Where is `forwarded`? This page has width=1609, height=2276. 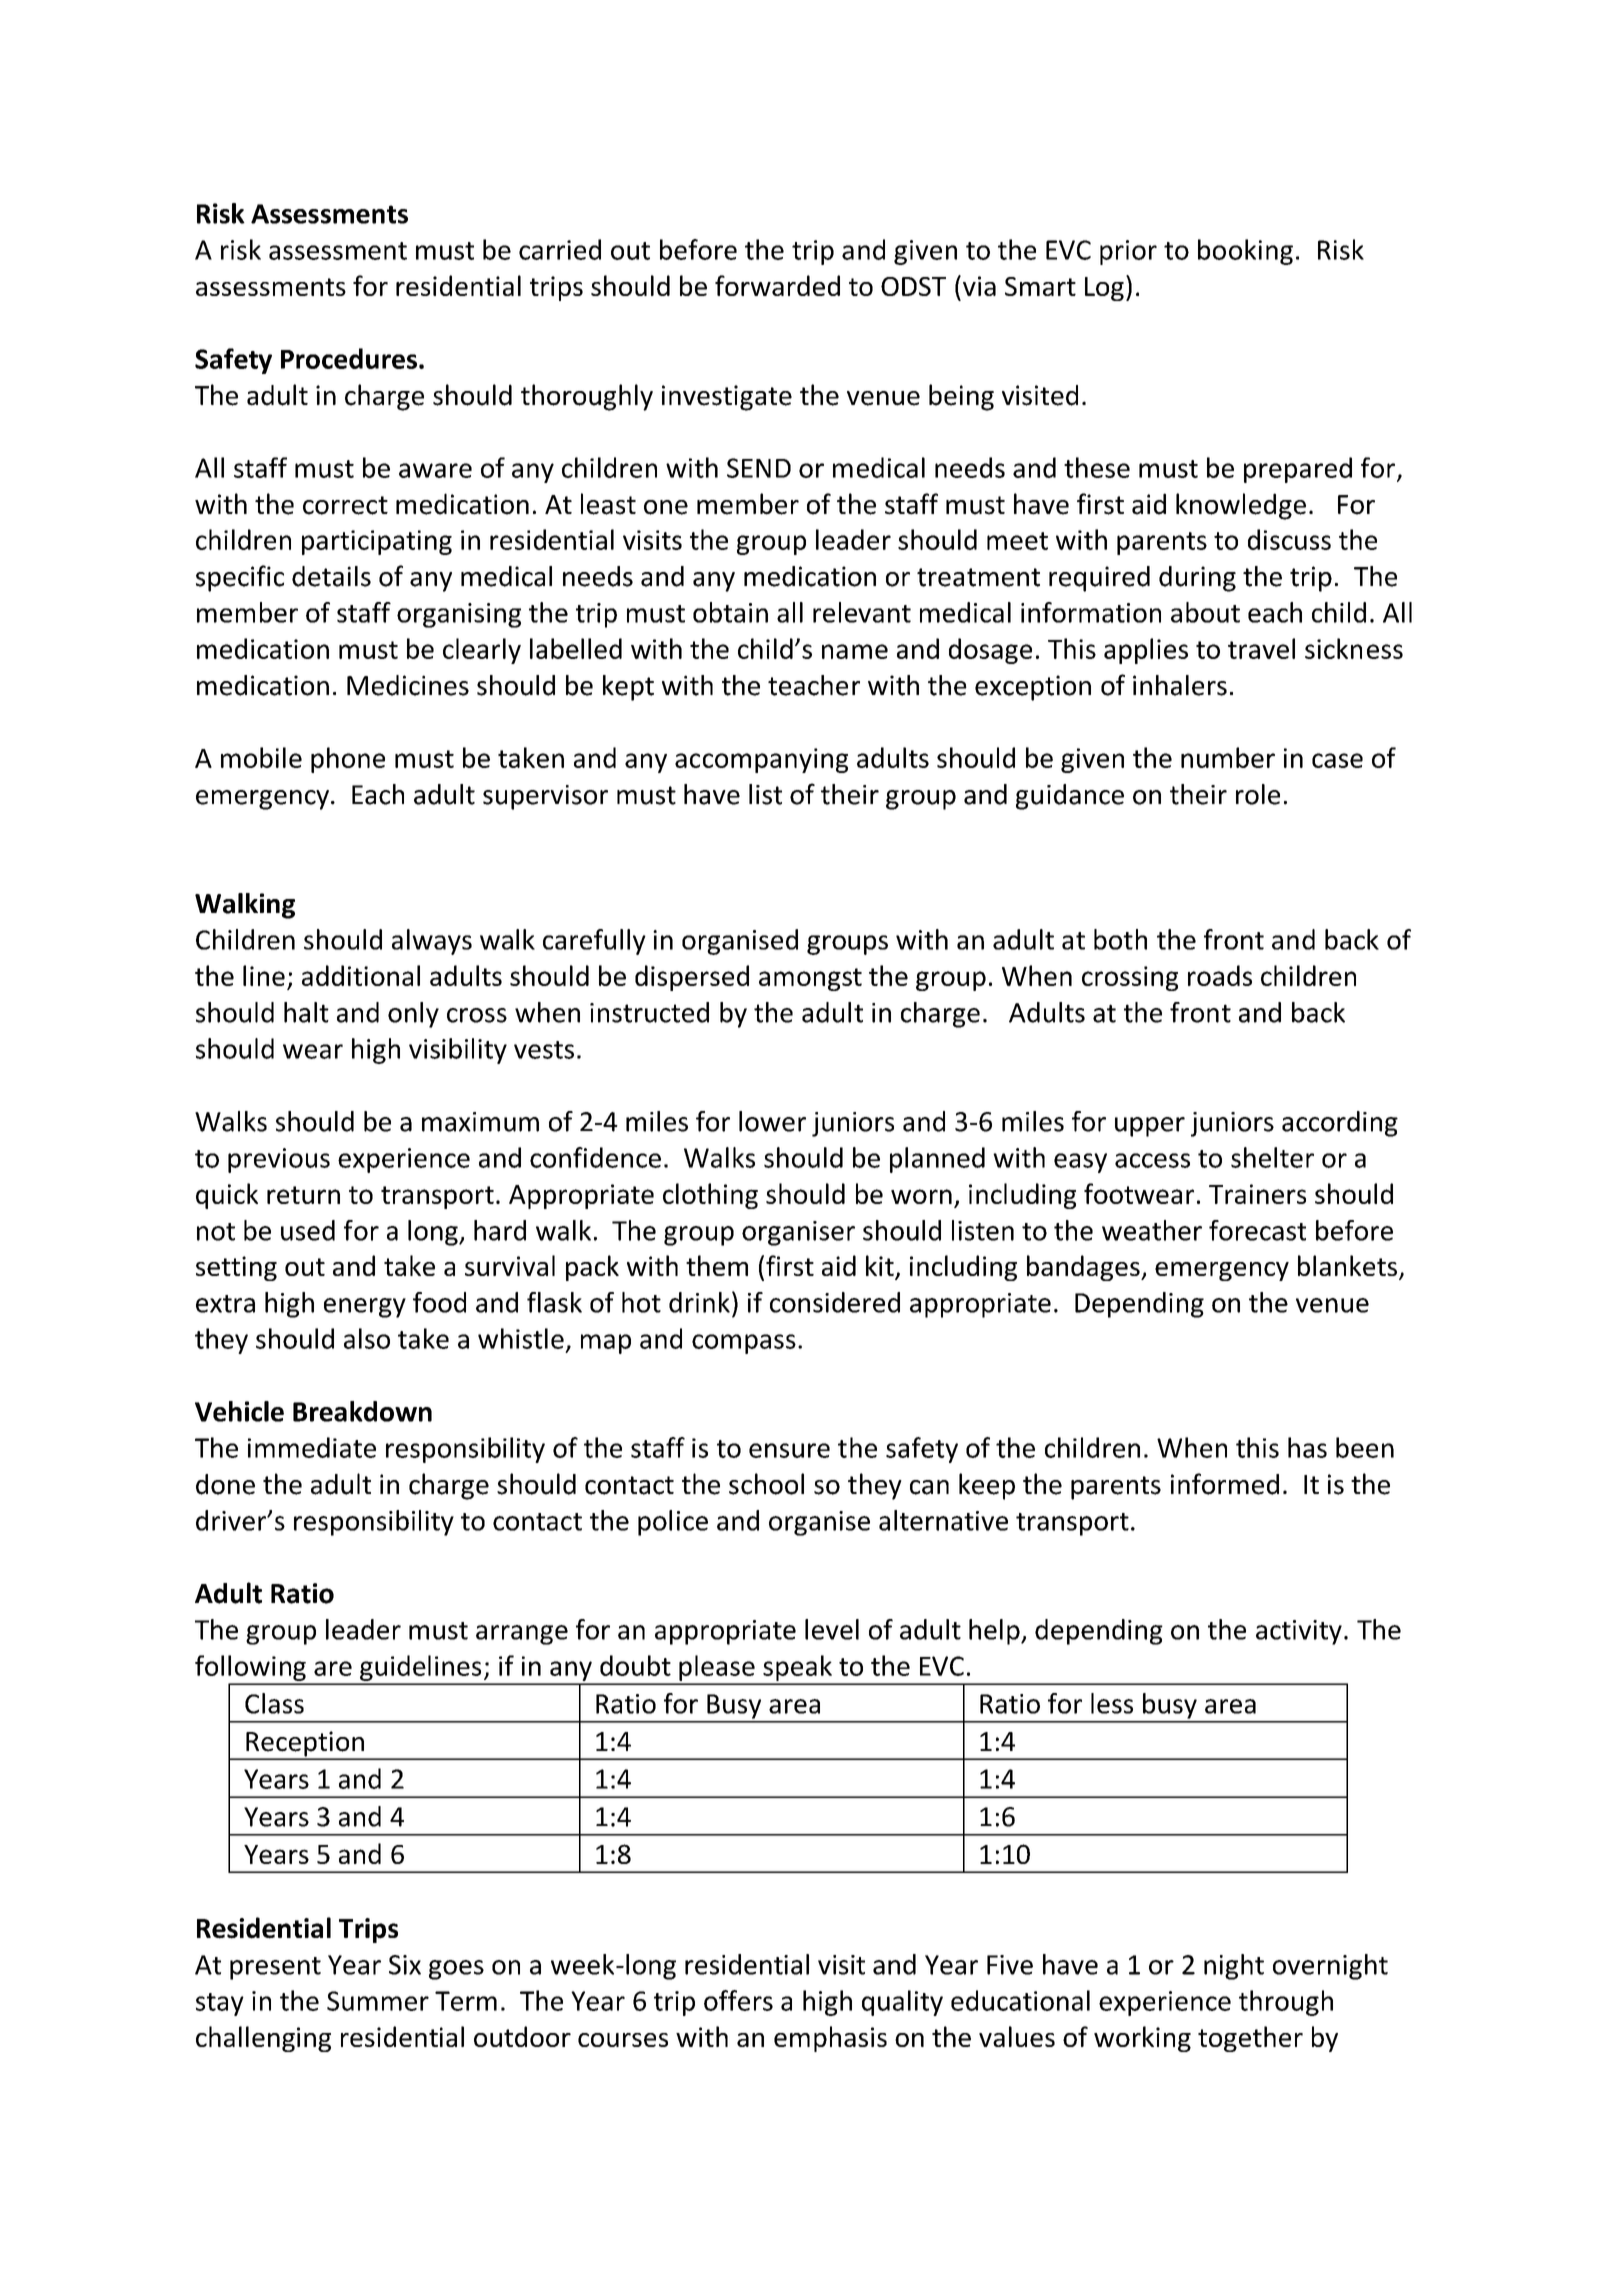 forwarded is located at coordinates (777, 285).
